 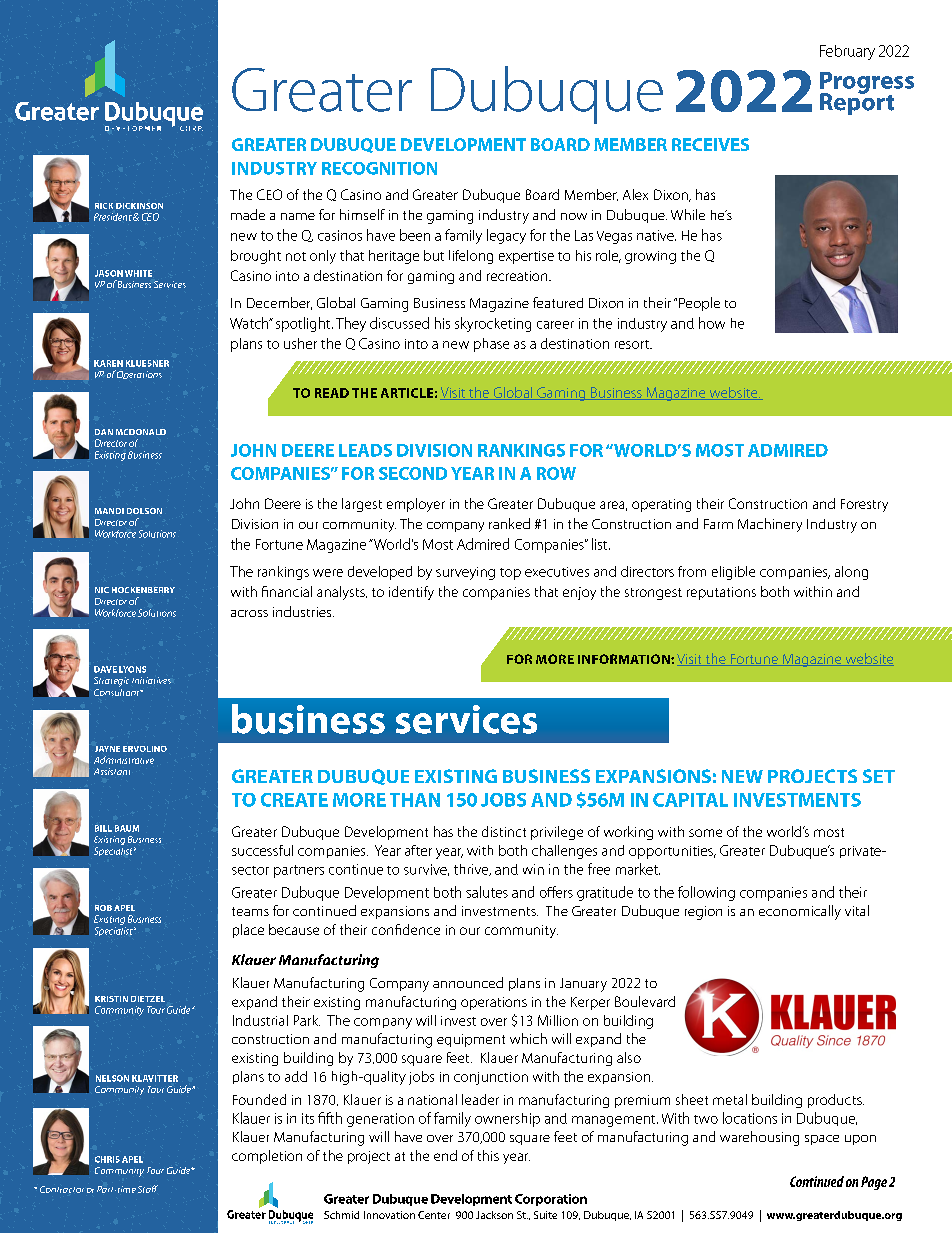 What do you see at coordinates (413, 473) in the document?
I see `SECOND` at bounding box center [413, 473].
